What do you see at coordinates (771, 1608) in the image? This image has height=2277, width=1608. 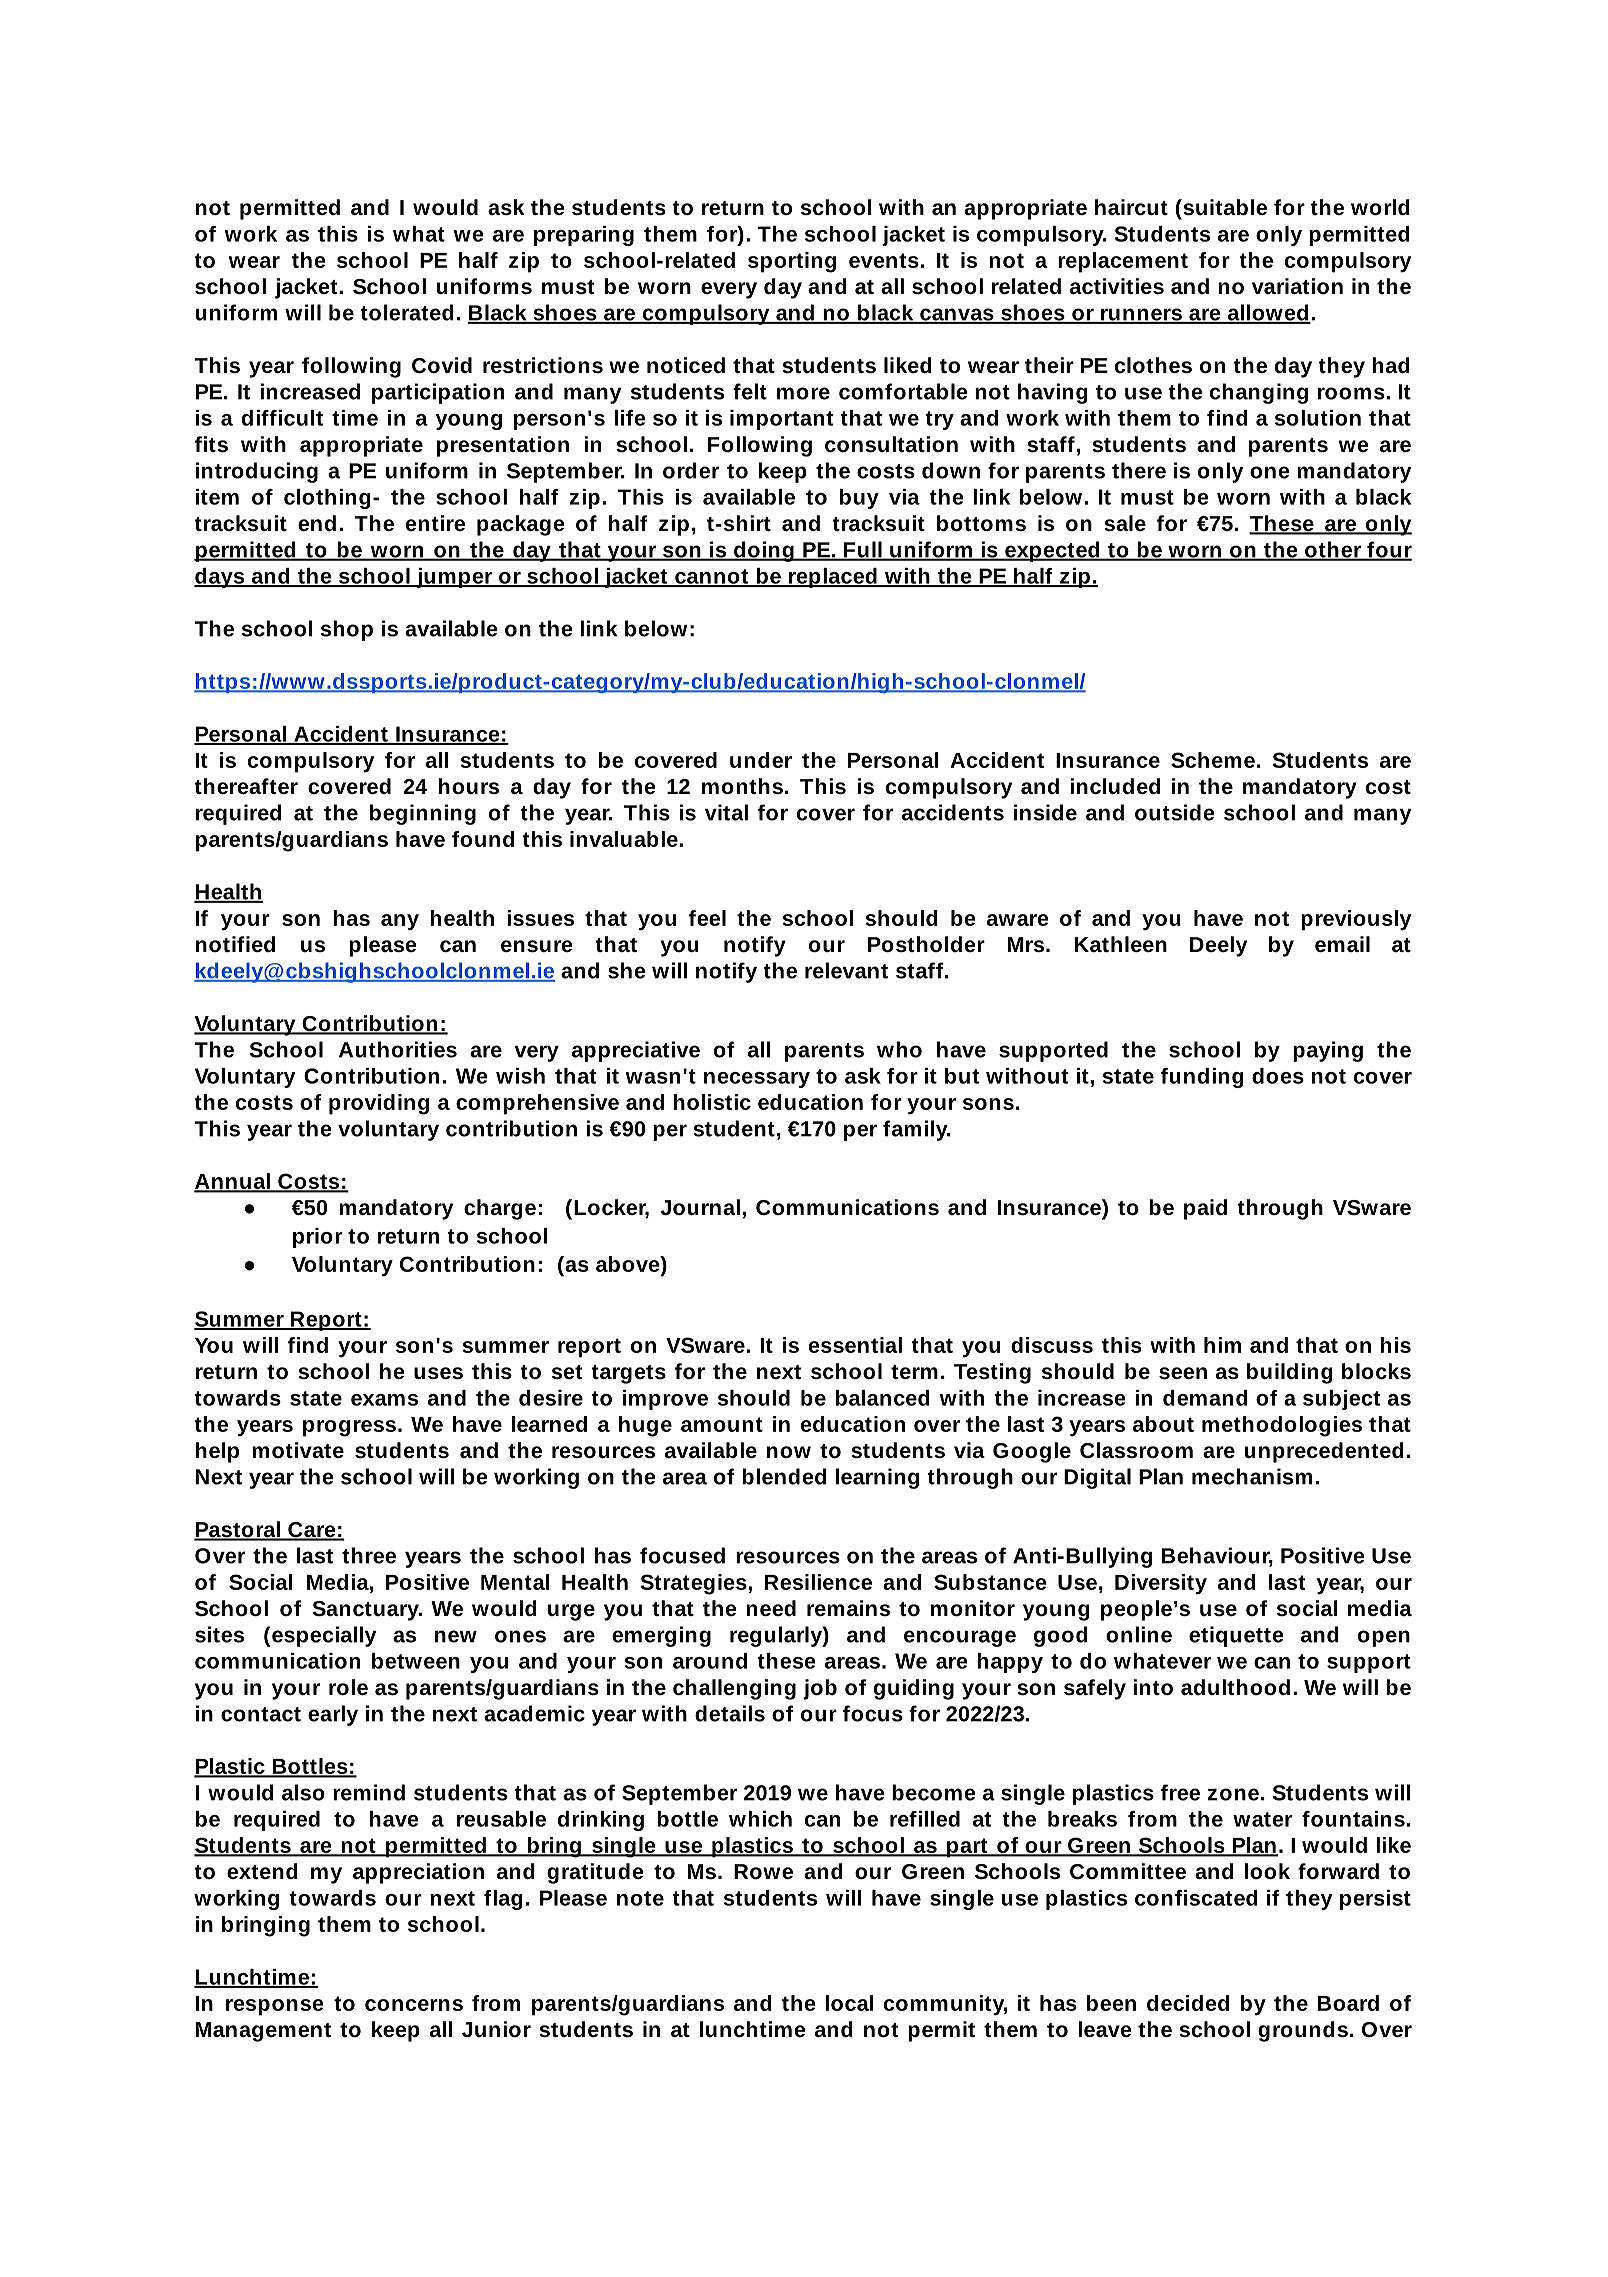 I see `need` at bounding box center [771, 1608].
